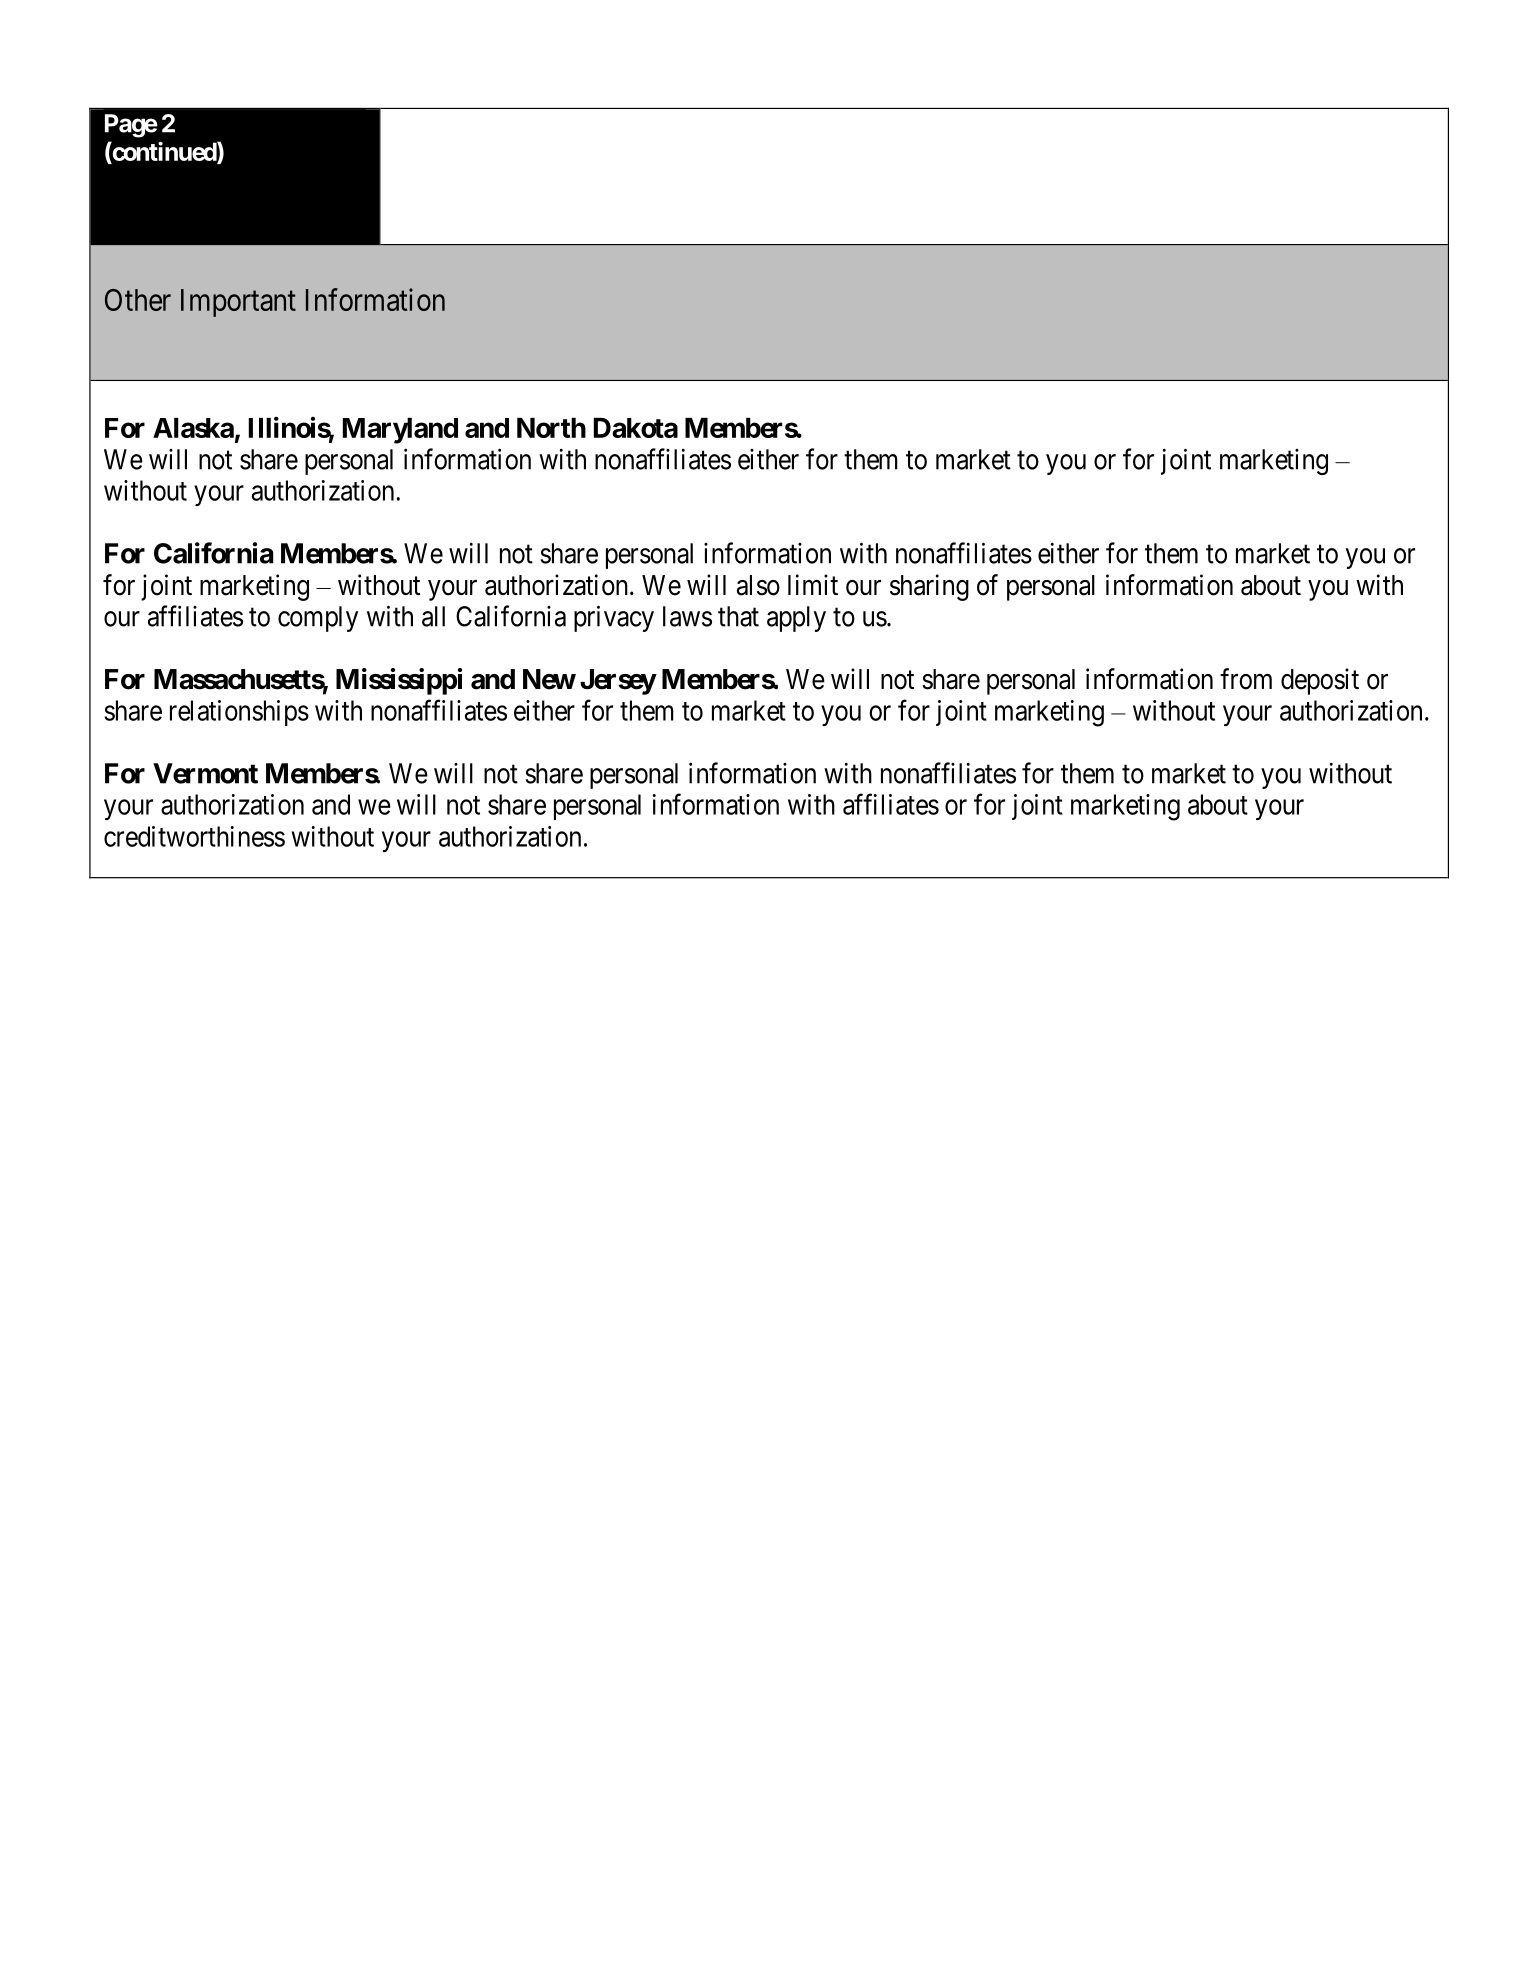  Describe the element at coordinates (738, 616) in the screenshot. I see `that` at that location.
